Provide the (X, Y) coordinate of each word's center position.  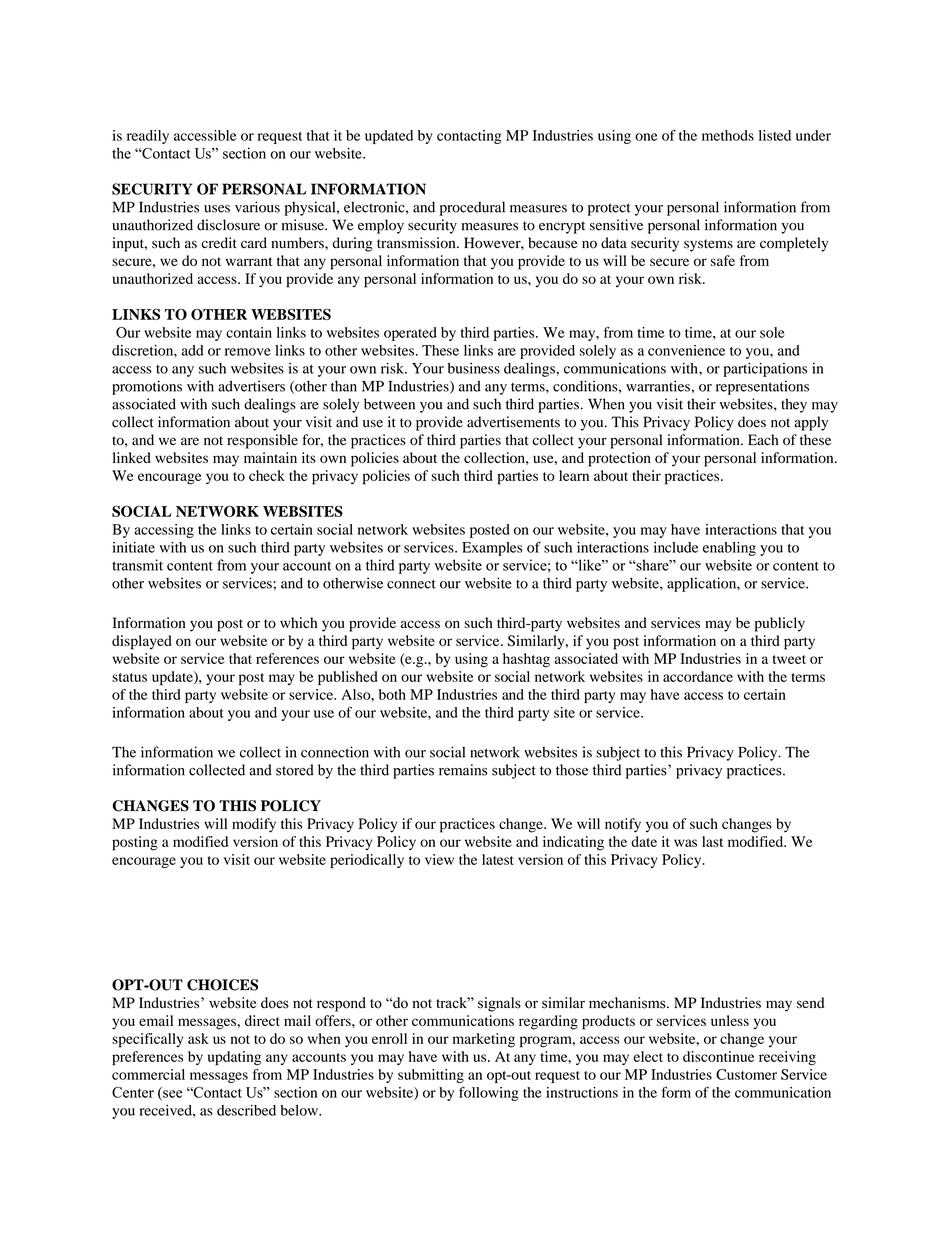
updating (234, 1058)
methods (728, 135)
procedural (472, 208)
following (489, 1094)
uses (217, 209)
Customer (746, 1074)
